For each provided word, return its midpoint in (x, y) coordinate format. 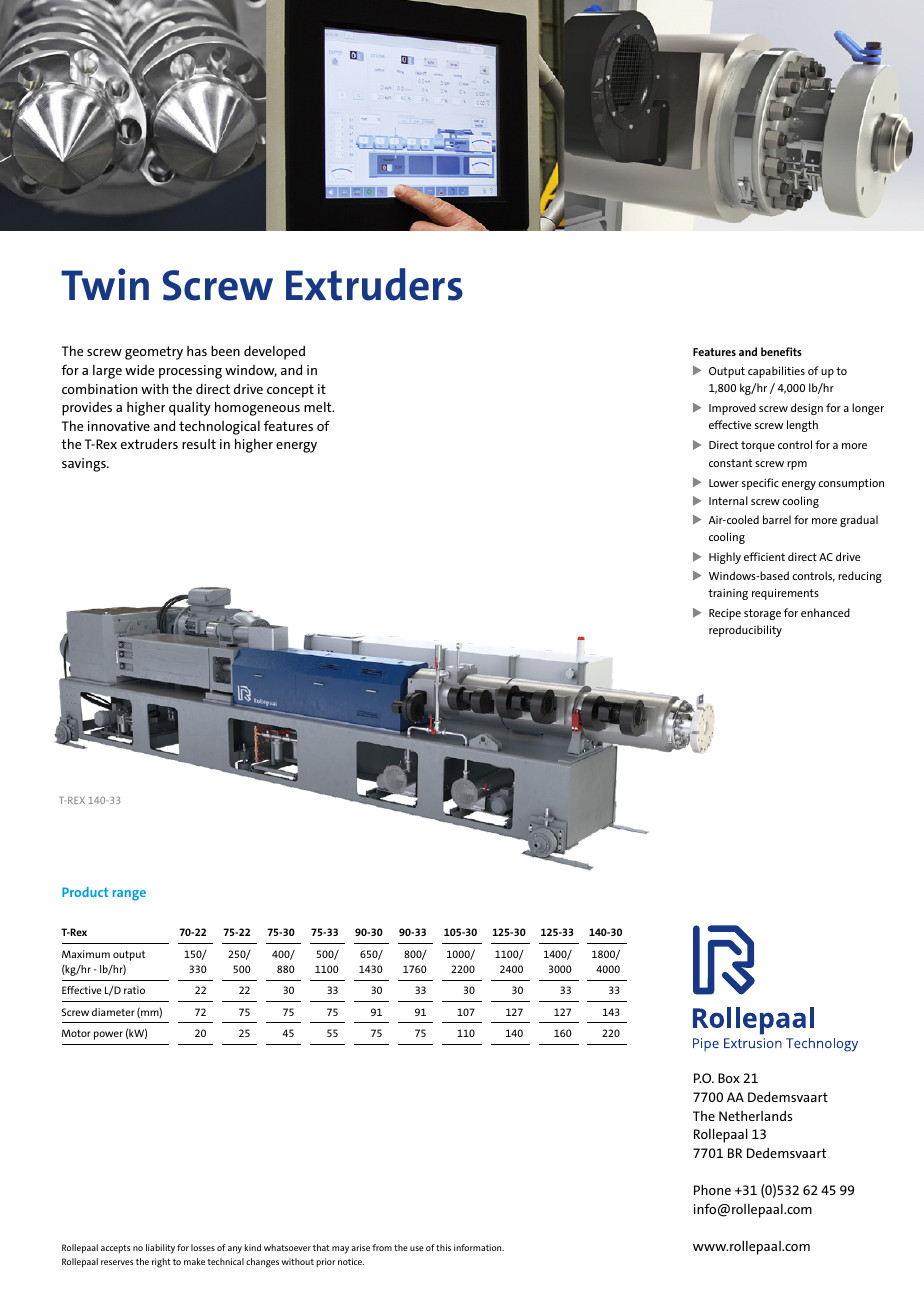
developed (274, 353)
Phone (712, 1189)
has (197, 351)
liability (160, 1249)
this (443, 1247)
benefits (781, 351)
